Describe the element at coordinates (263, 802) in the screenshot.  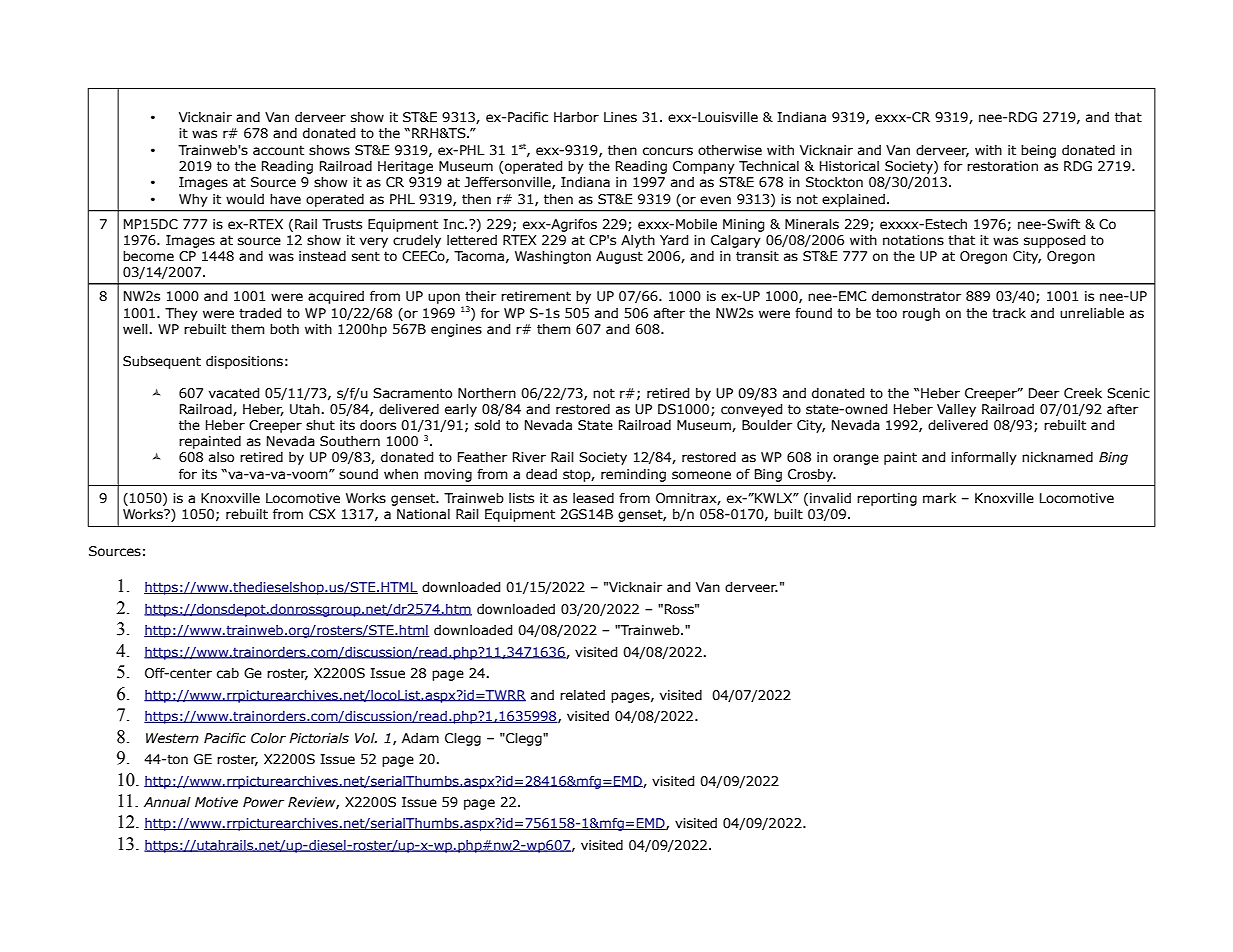
I see `Power` at that location.
